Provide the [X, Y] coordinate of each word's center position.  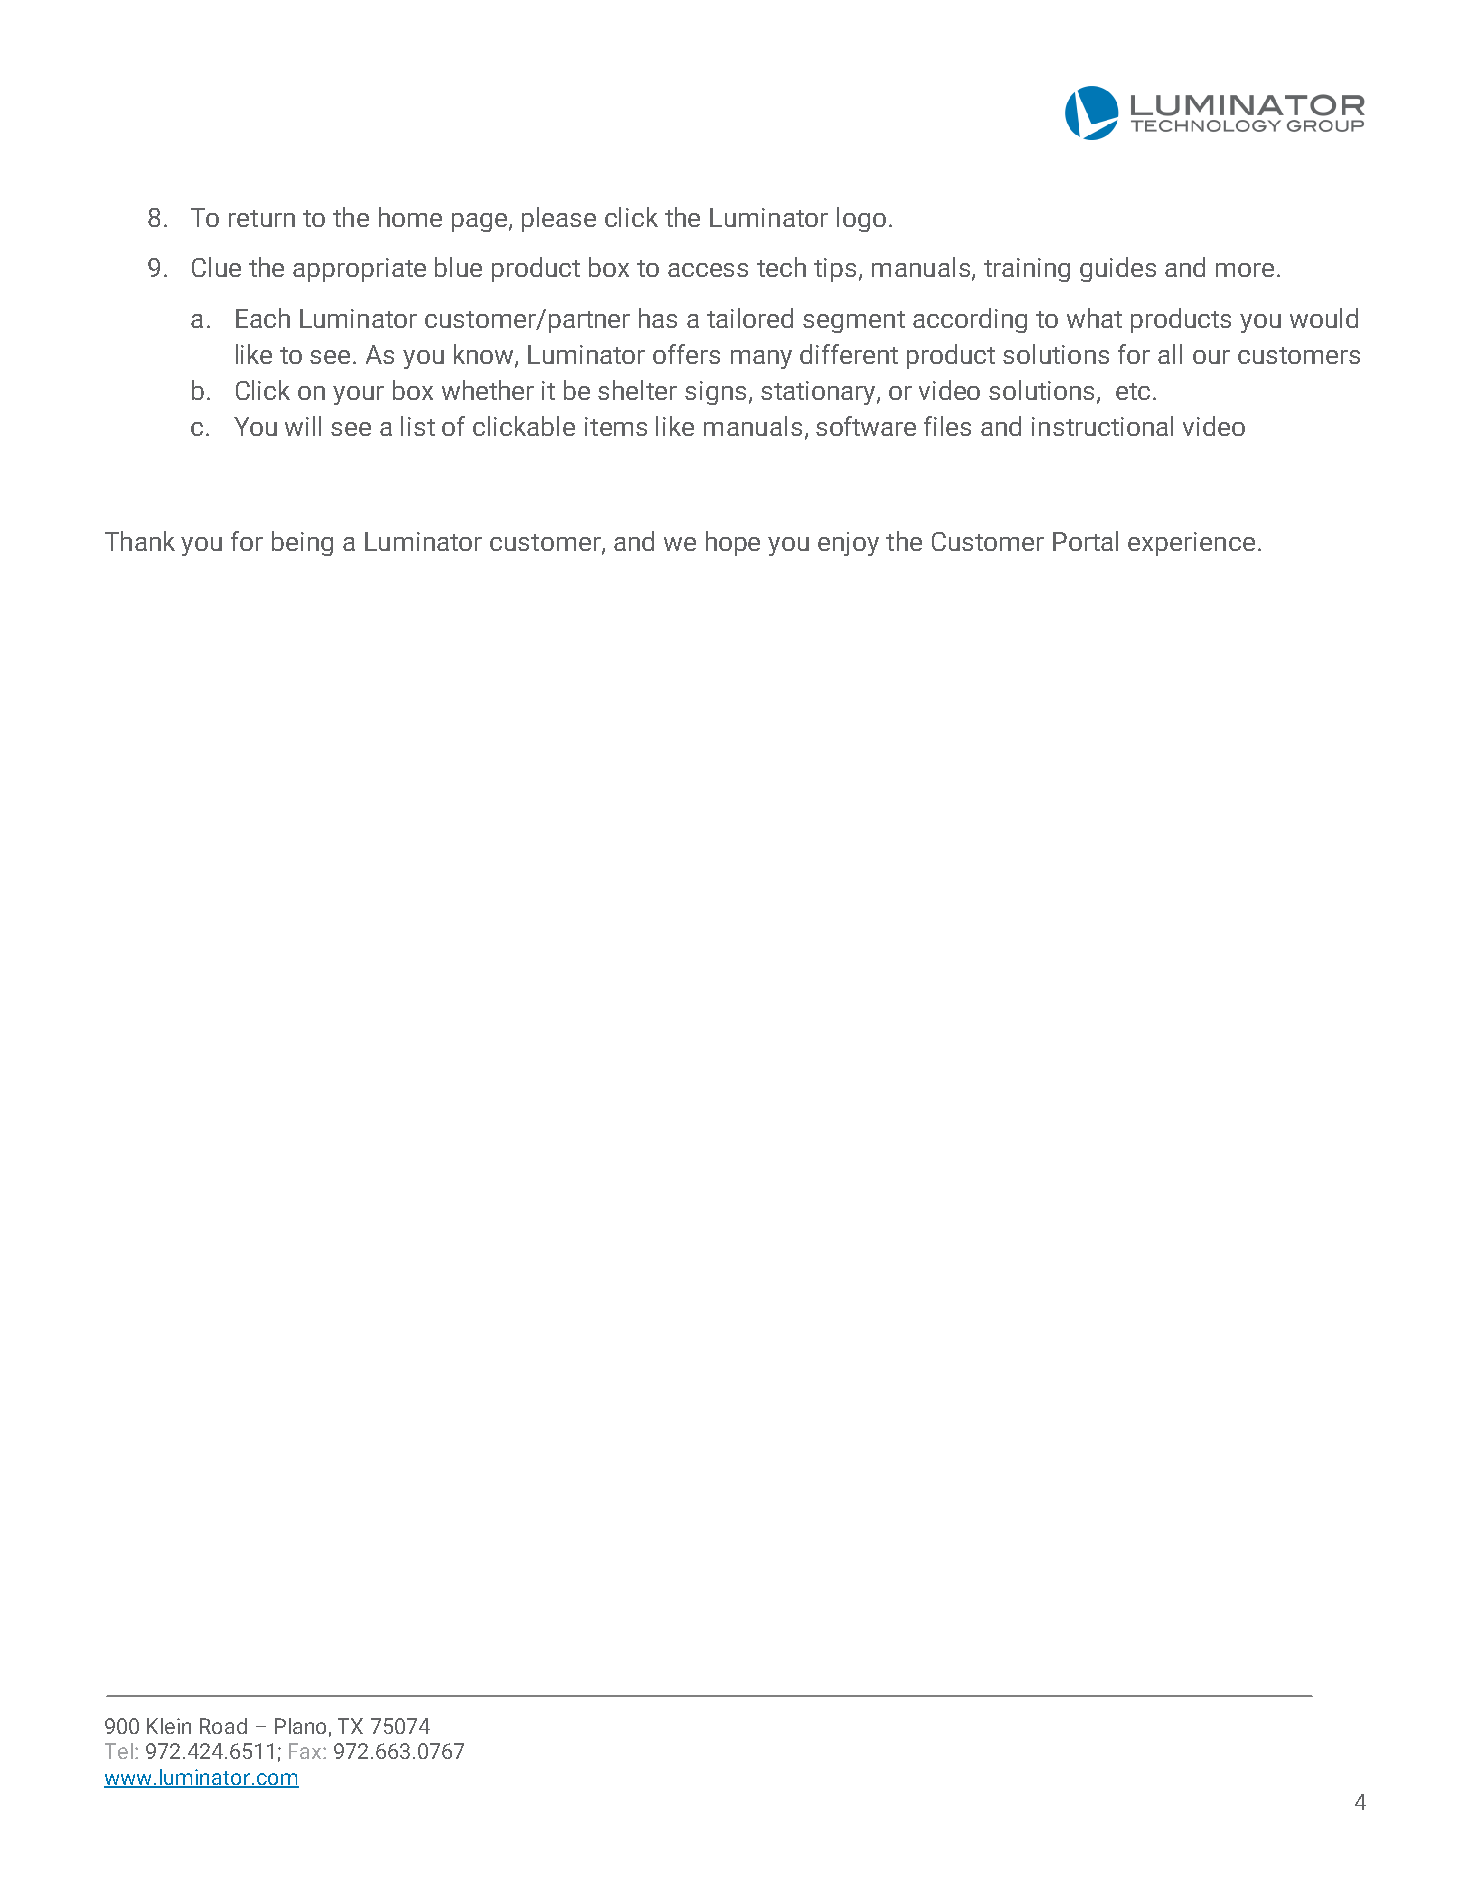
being [302, 543]
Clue [216, 267]
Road [223, 1726]
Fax [306, 1751]
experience [1191, 544]
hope [733, 543]
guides [1118, 269]
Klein [169, 1726]
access [708, 270]
